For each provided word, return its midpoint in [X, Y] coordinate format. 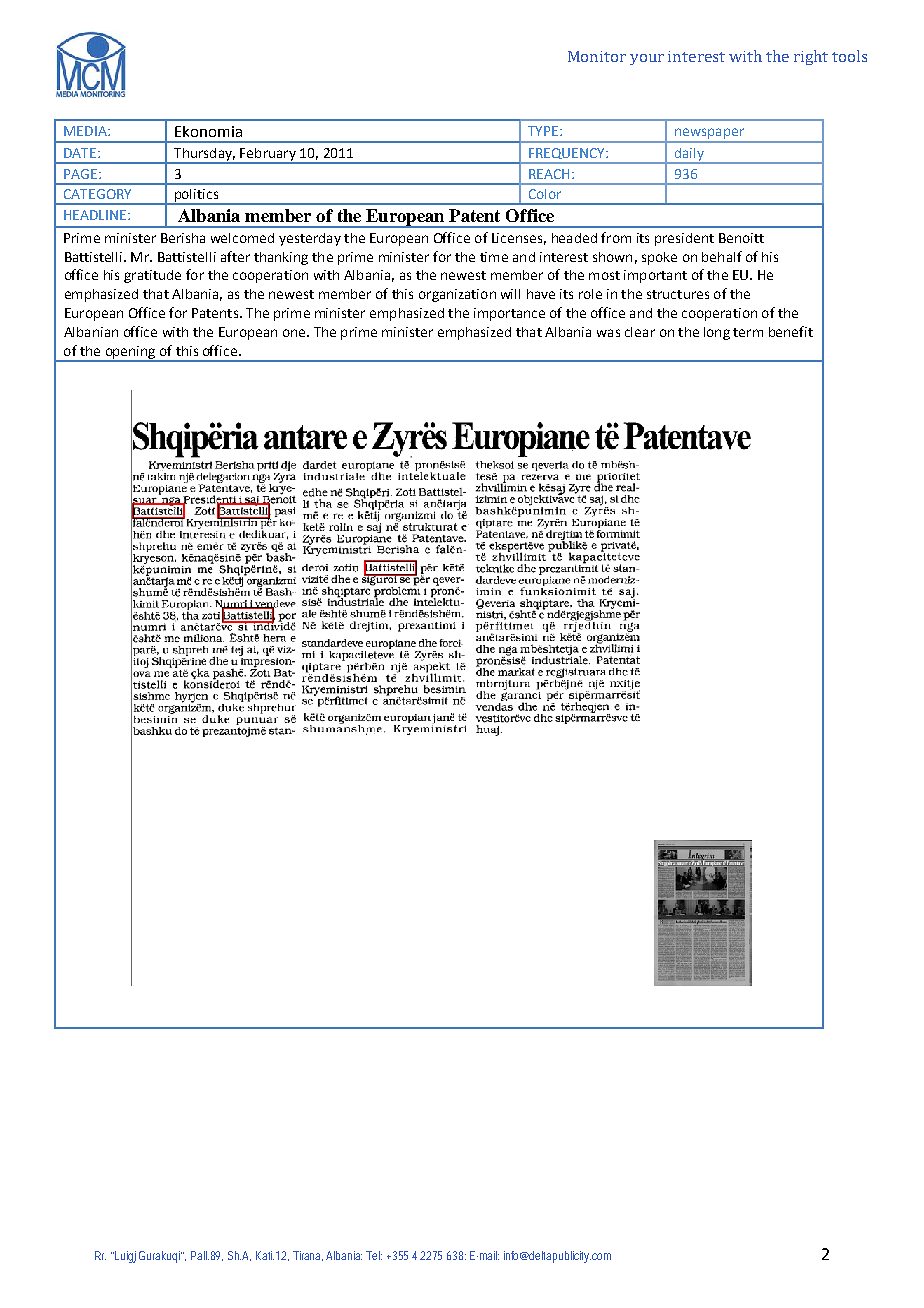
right [811, 57]
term [748, 332]
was [608, 333]
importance [509, 314]
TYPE [543, 131]
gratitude [152, 276]
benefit [791, 331]
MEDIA [86, 131]
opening [130, 354]
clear [640, 332]
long [717, 333]
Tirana [308, 1256]
